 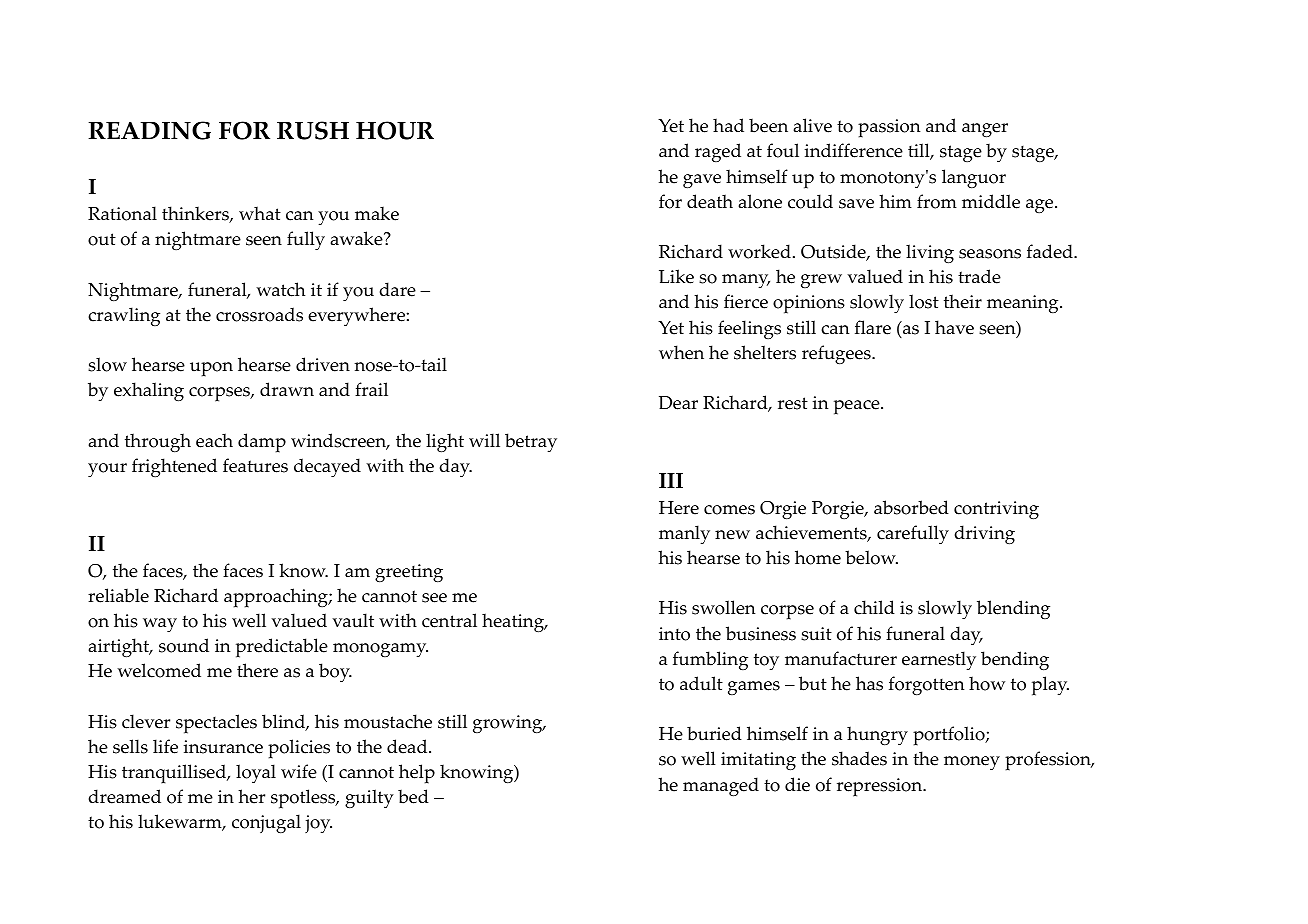 What do you see at coordinates (211, 369) in the screenshot?
I see `upon` at bounding box center [211, 369].
